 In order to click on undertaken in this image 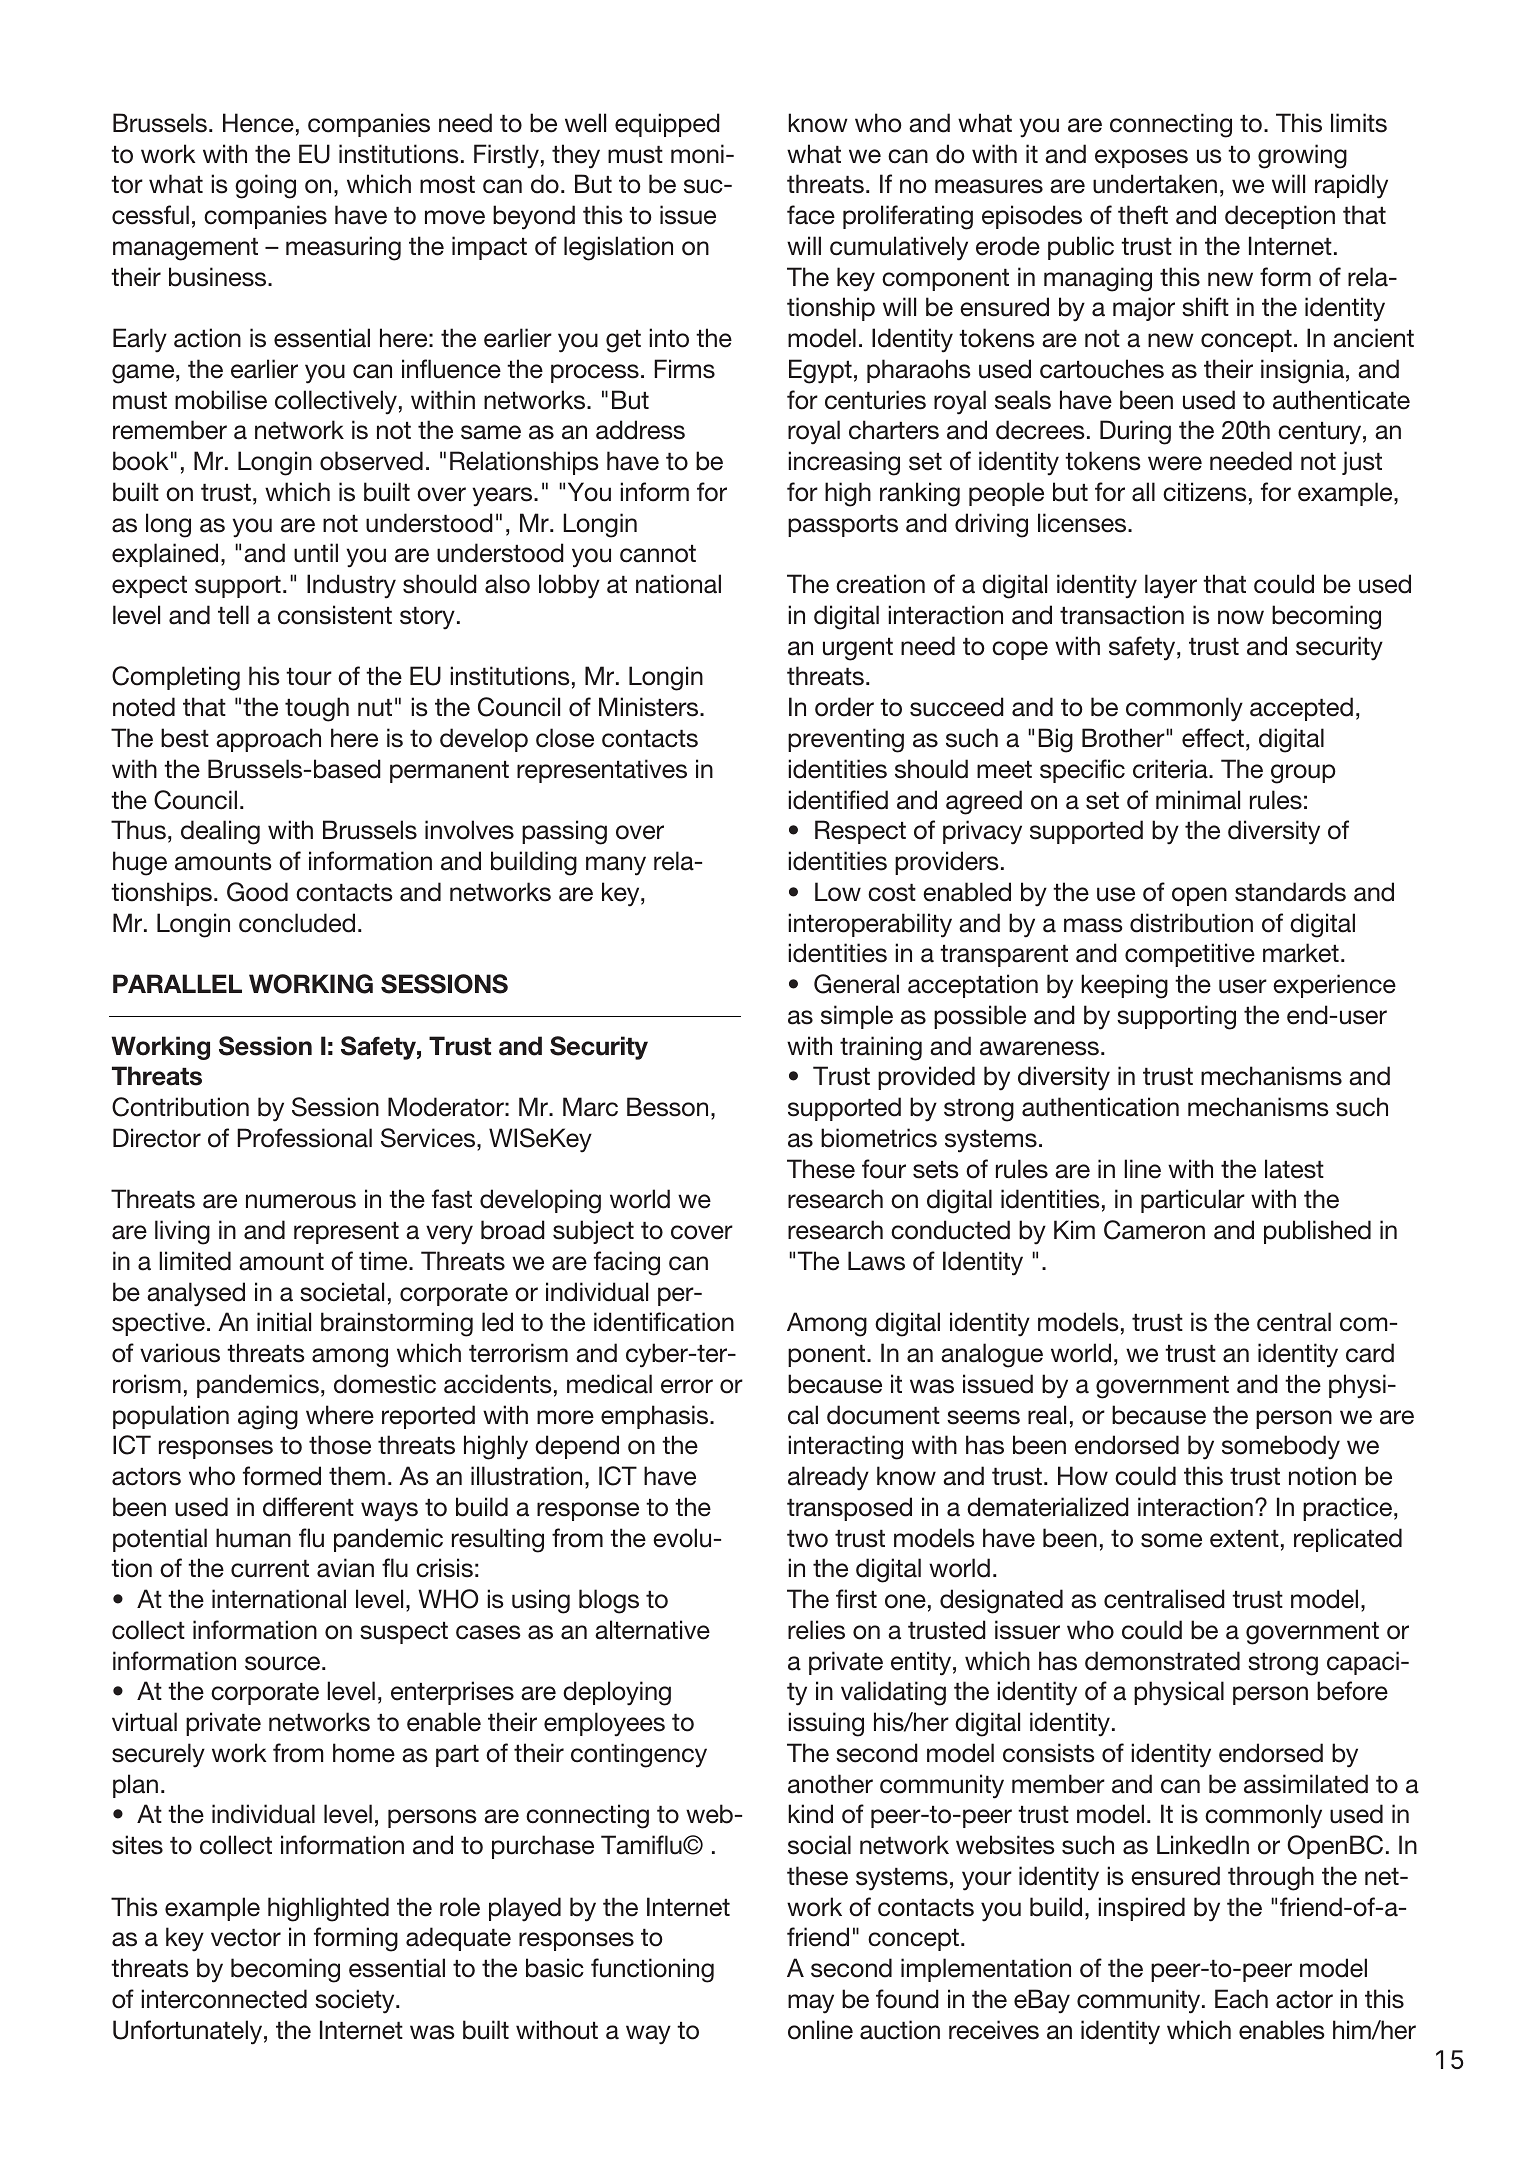, I will do `click(1155, 184)`.
